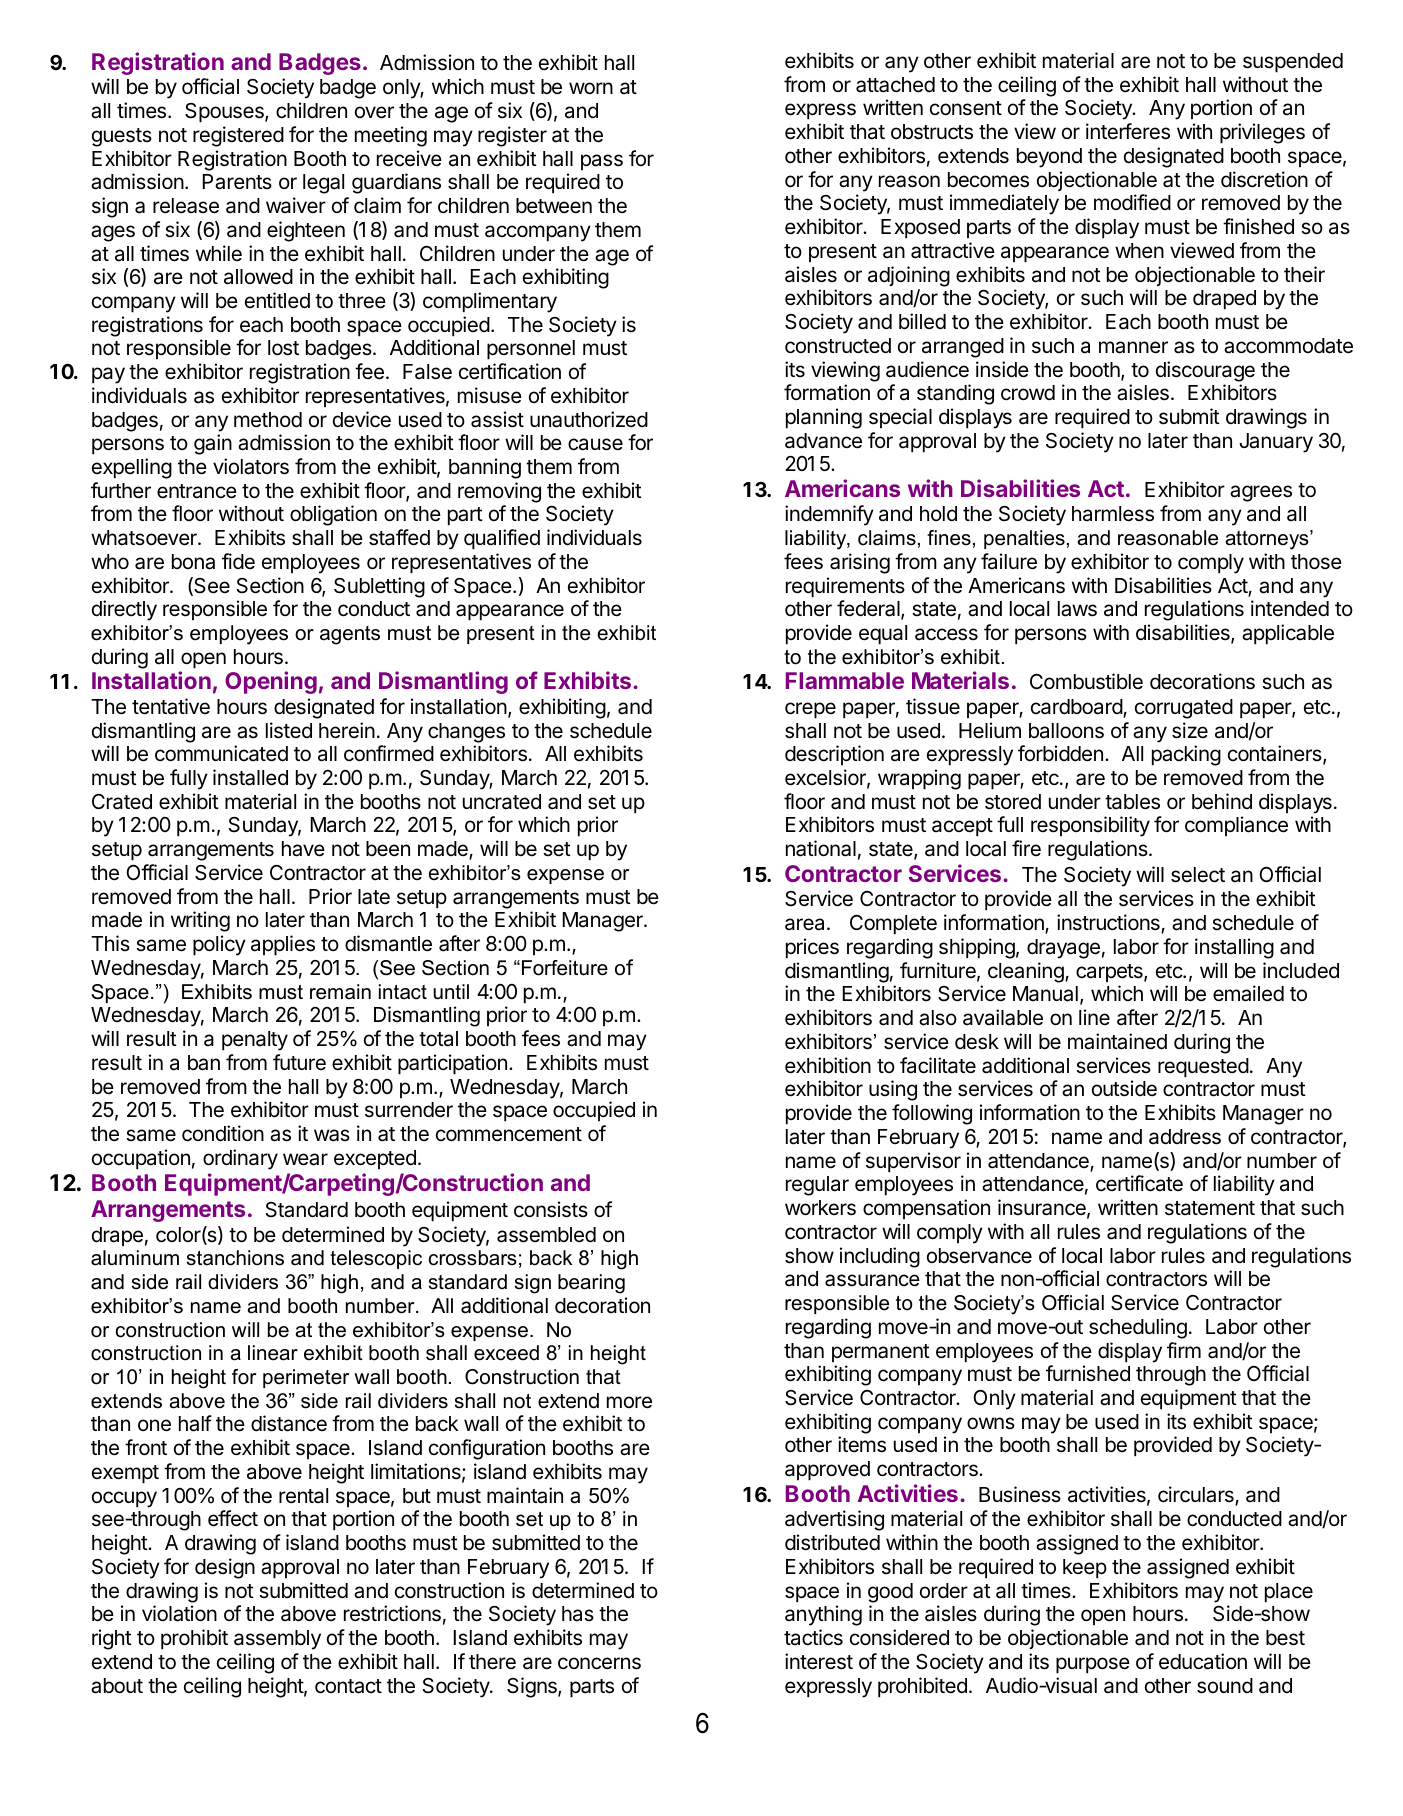  I want to click on perimeter, so click(306, 1378).
